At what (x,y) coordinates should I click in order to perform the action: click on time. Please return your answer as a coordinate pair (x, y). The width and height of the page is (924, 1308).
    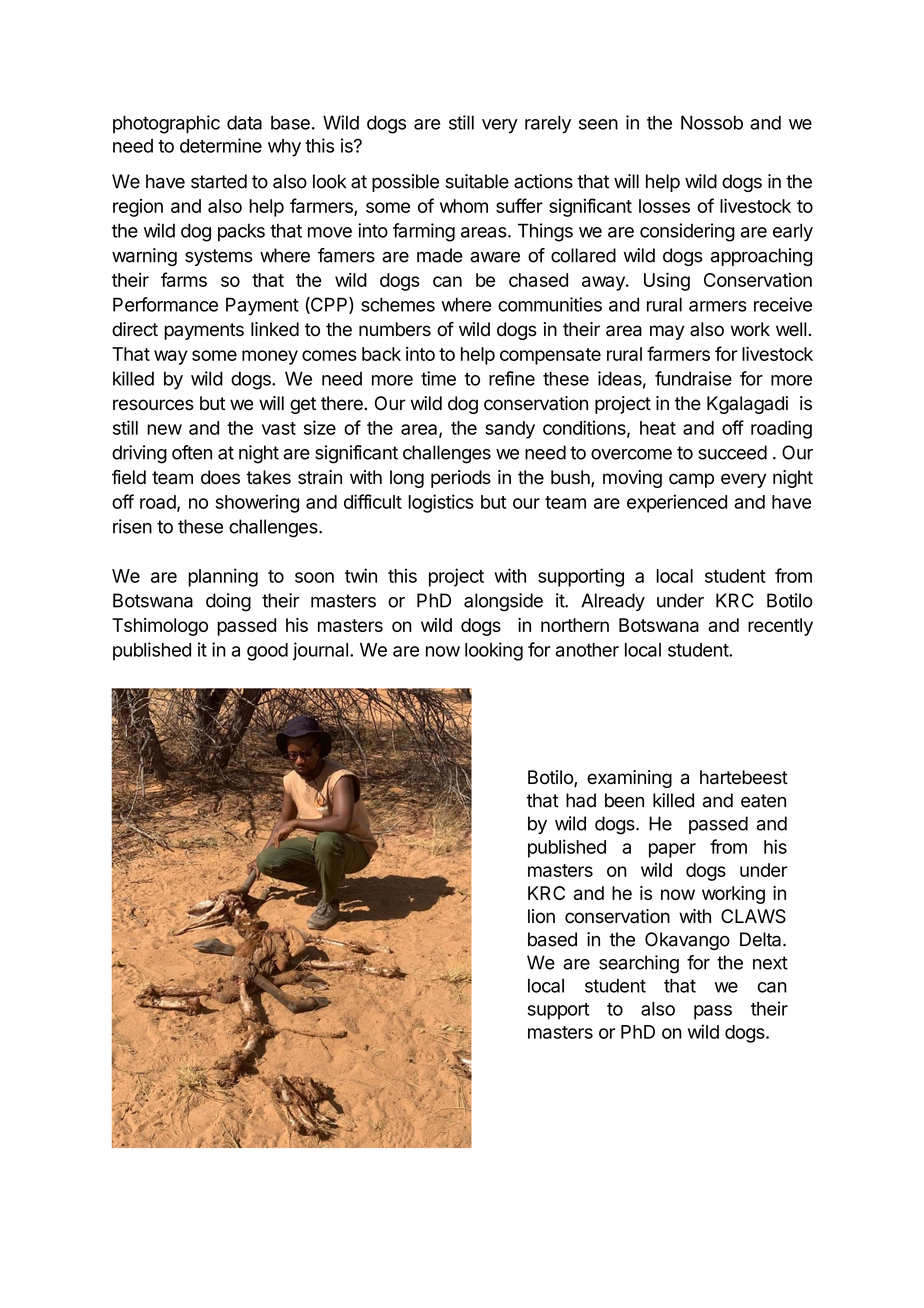
    Looking at the image, I should click on (438, 378).
